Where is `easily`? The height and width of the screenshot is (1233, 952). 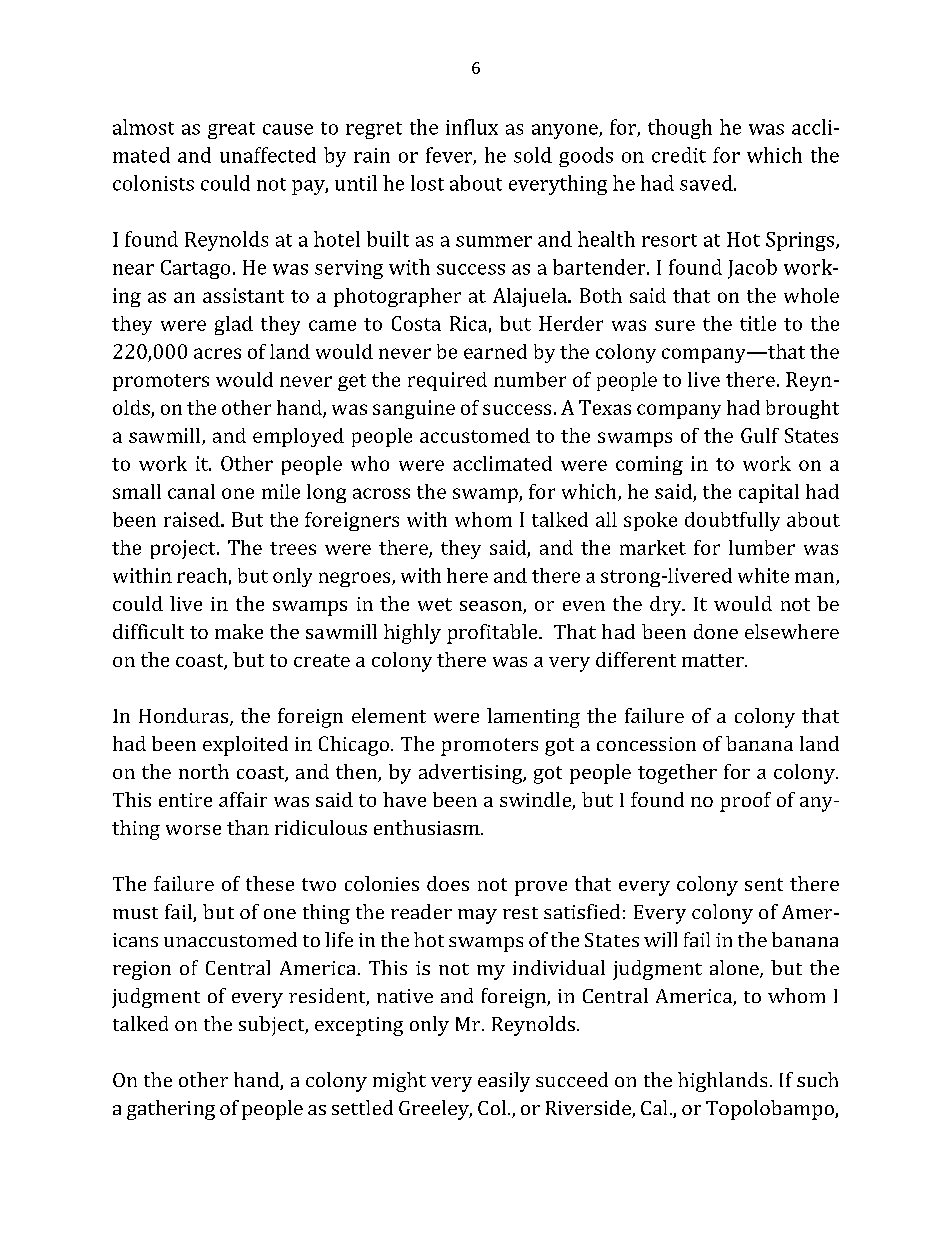
easily is located at coordinates (504, 1082).
